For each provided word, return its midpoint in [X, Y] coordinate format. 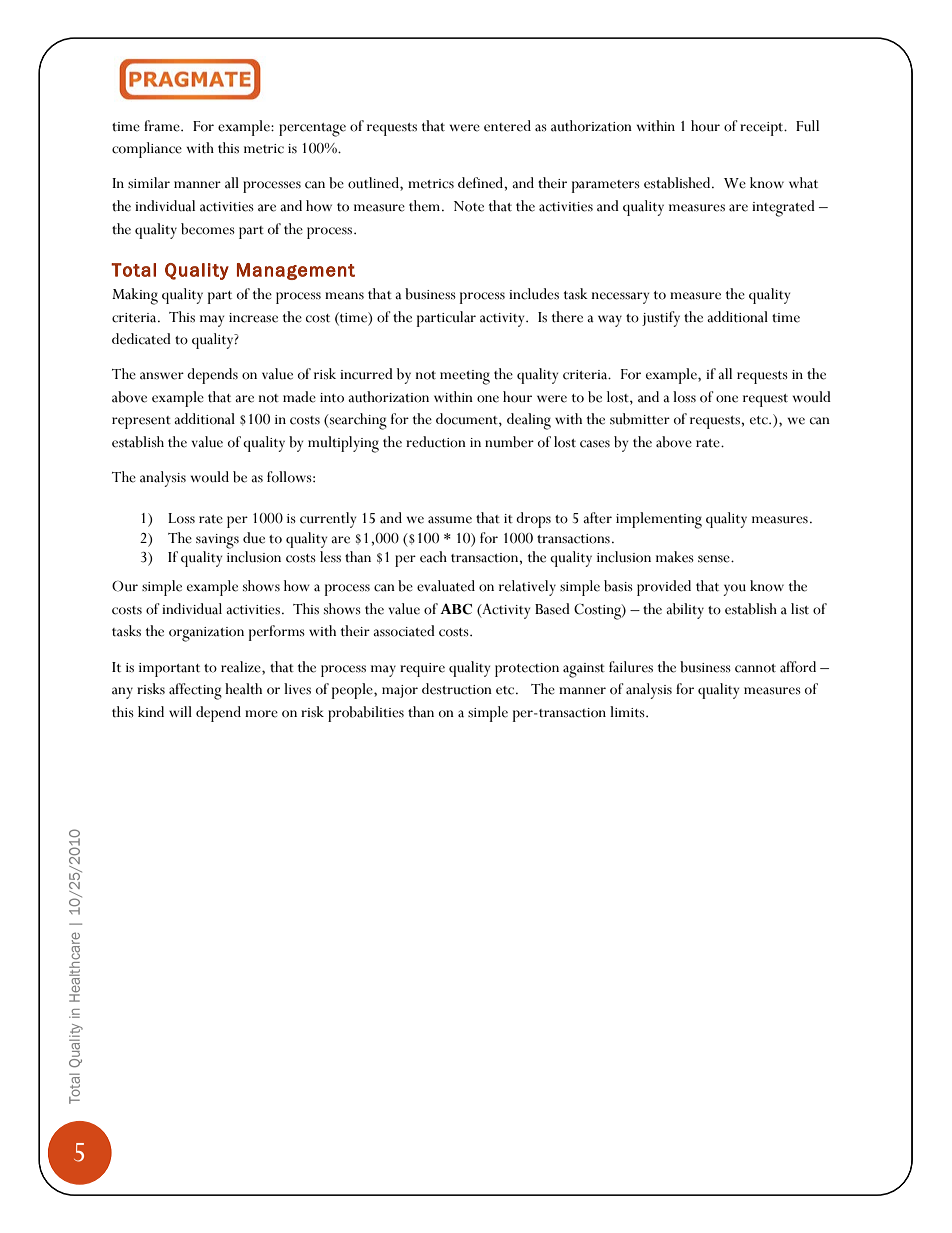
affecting [195, 691]
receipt [763, 129]
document [468, 420]
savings [217, 541]
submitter [640, 419]
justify [661, 319]
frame [163, 126]
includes [534, 294]
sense [715, 559]
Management [296, 271]
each [433, 557]
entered [507, 126]
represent [141, 422]
